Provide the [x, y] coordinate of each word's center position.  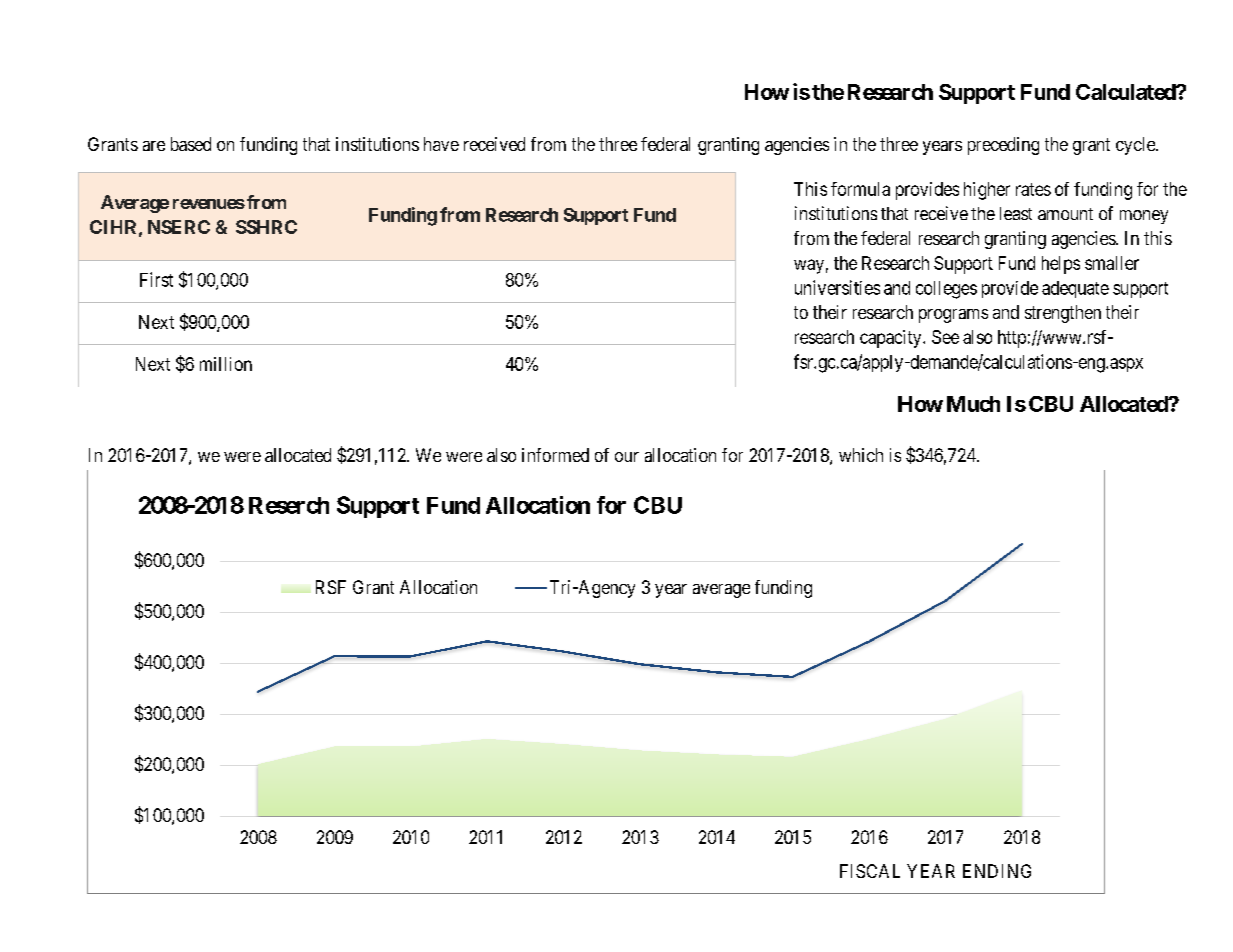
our [627, 457]
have [441, 144]
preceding [1003, 146]
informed [555, 455]
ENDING [997, 871]
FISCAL [870, 871]
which [861, 455]
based [191, 144]
